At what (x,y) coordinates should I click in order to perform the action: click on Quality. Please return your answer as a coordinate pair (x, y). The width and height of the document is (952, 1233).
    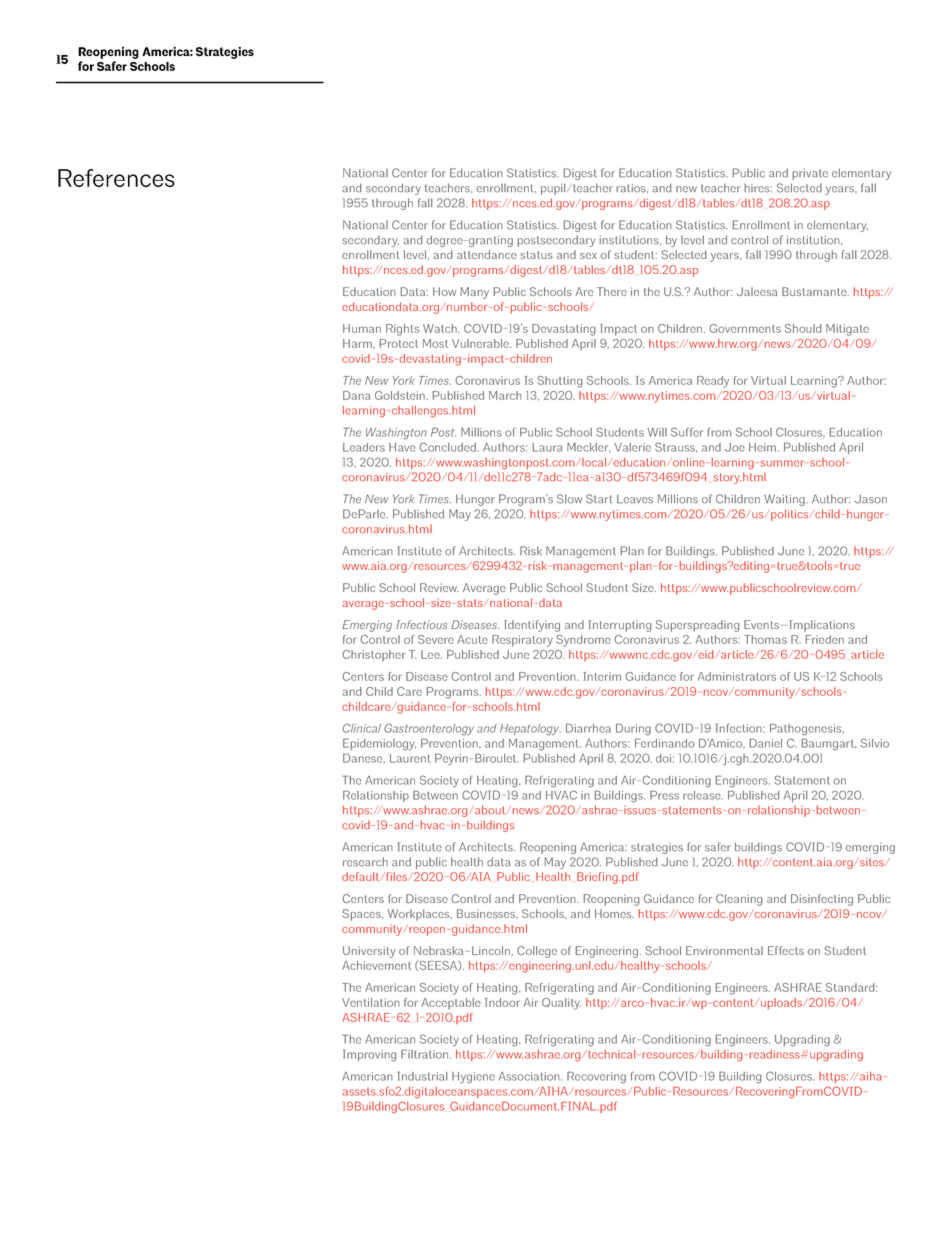
    Looking at the image, I should click on (561, 1004).
